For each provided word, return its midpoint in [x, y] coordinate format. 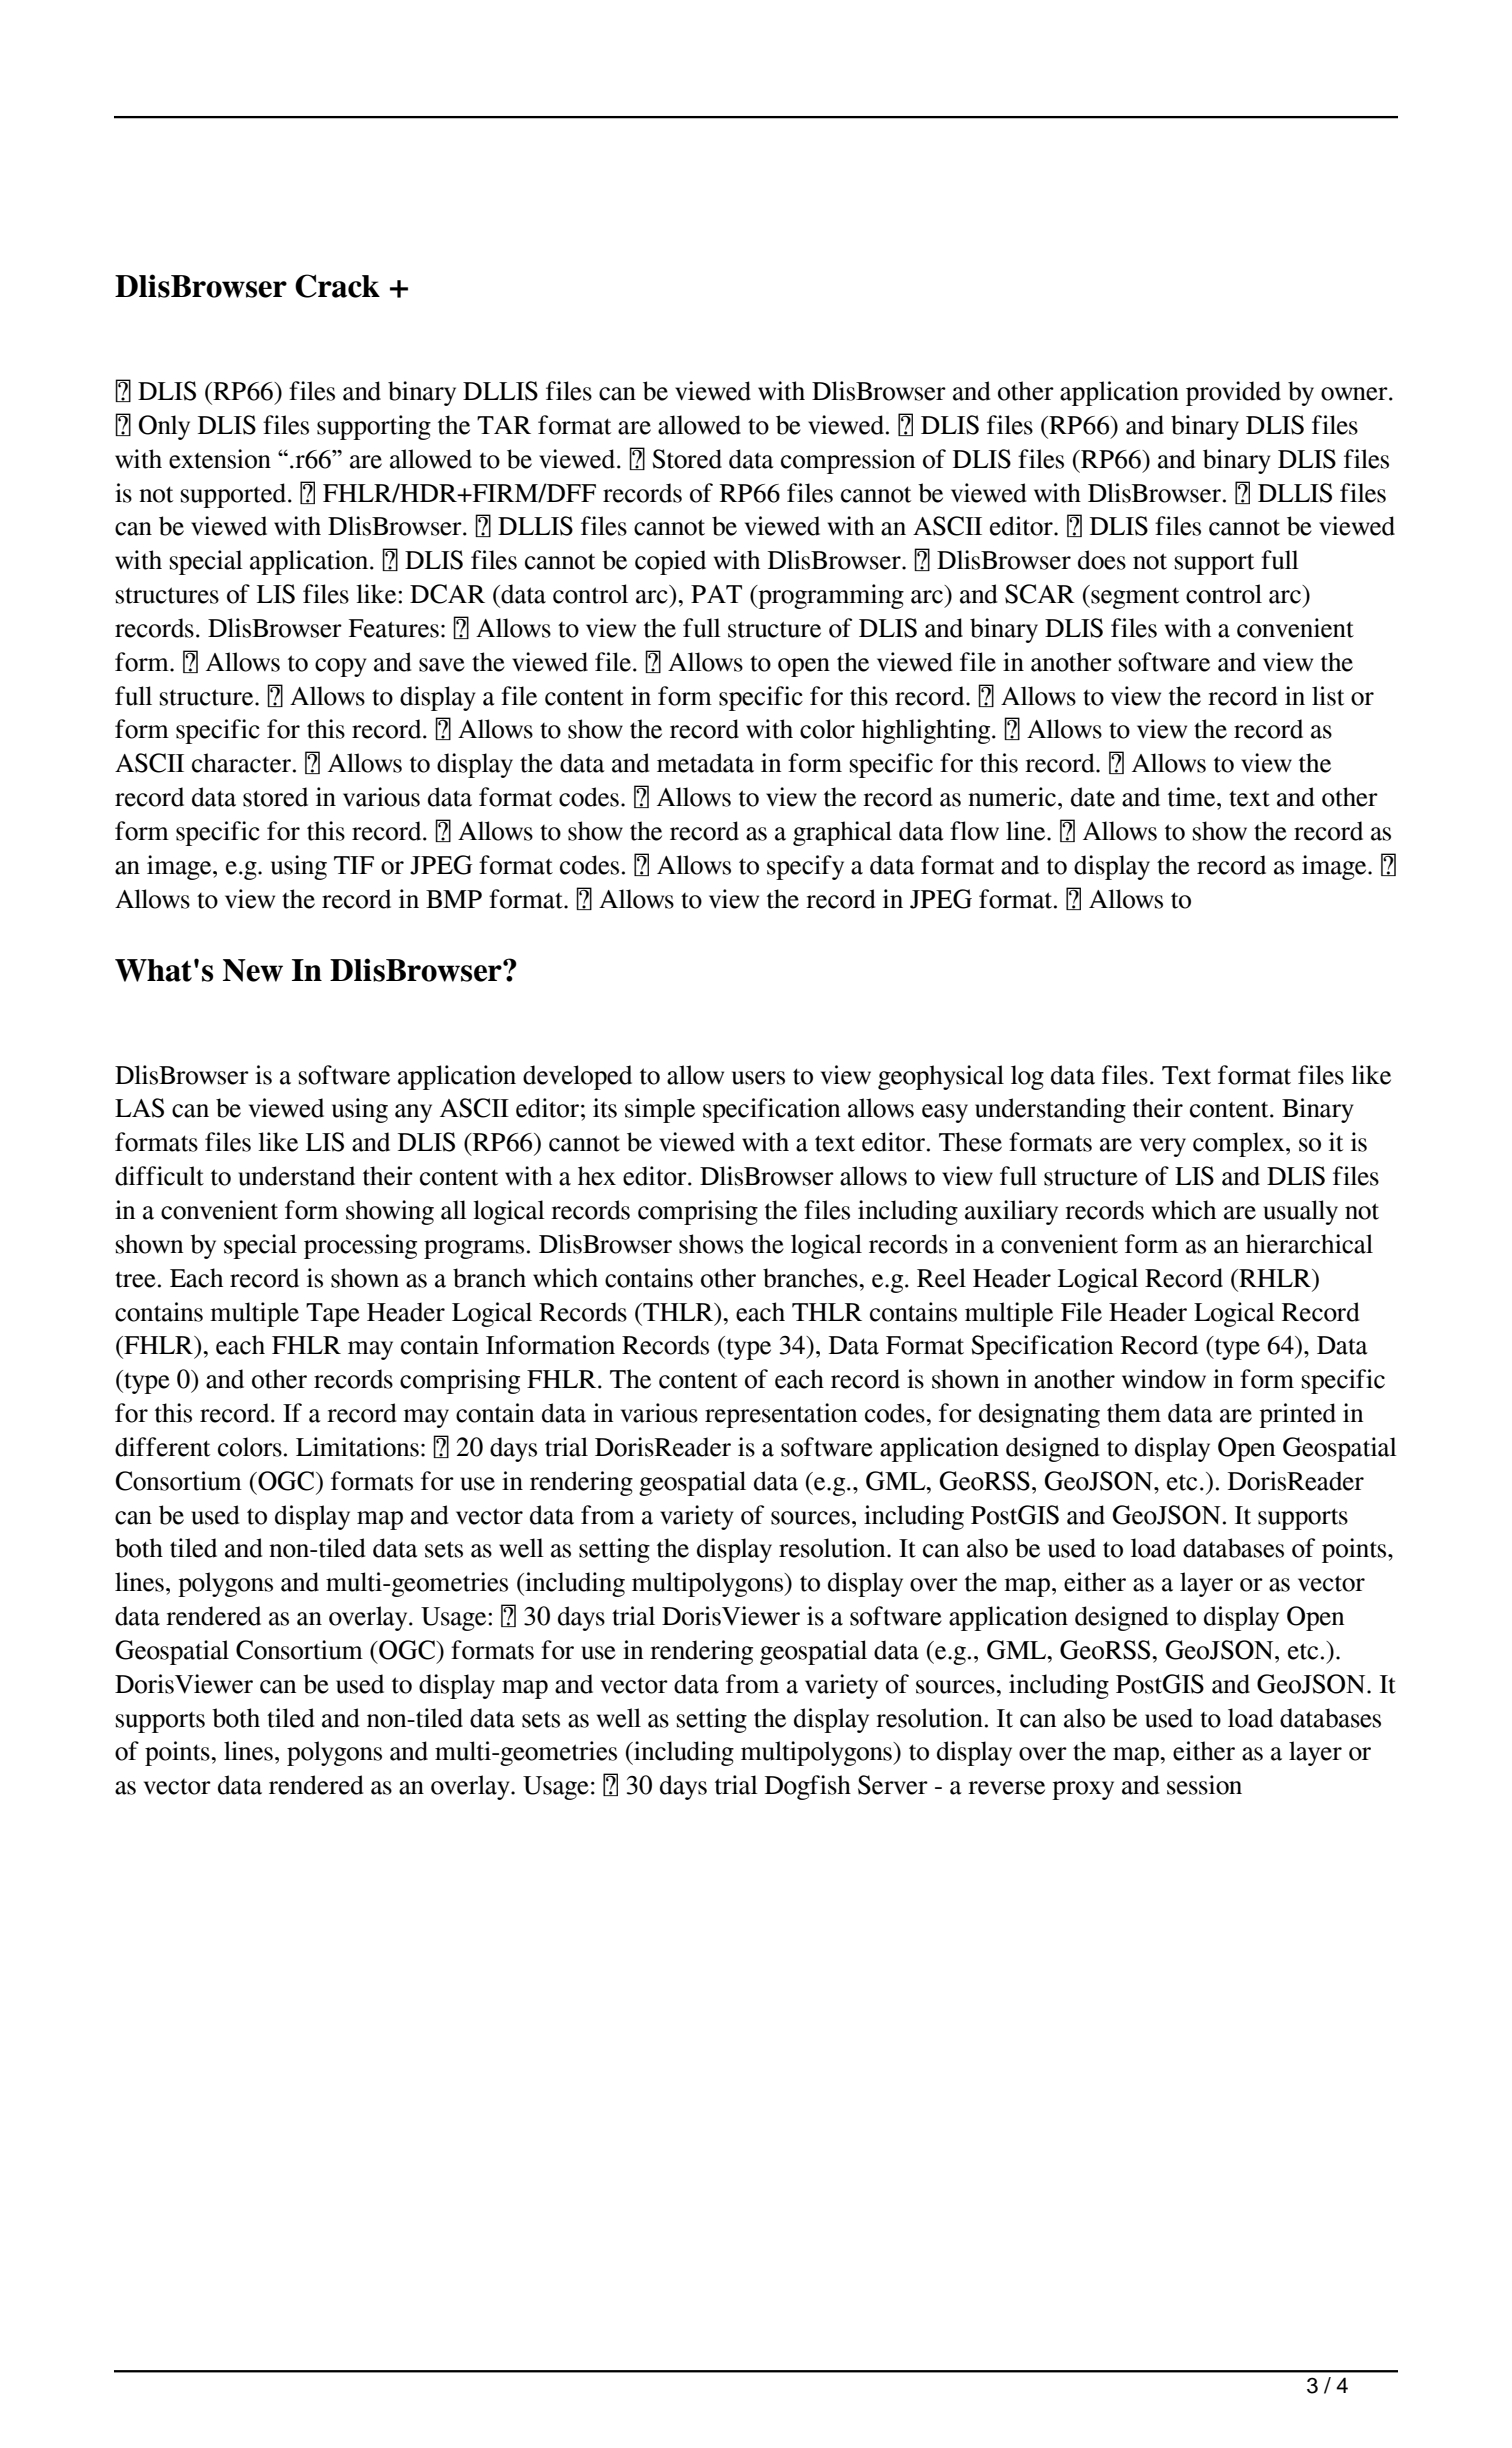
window [1164, 1379]
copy [341, 667]
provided [1233, 393]
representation [781, 1415]
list [1328, 696]
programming [830, 596]
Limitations [357, 1447]
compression [848, 461]
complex [1240, 1144]
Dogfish [808, 1787]
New [253, 970]
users [758, 1078]
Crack [337, 286]
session [1204, 1785]
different [162, 1447]
